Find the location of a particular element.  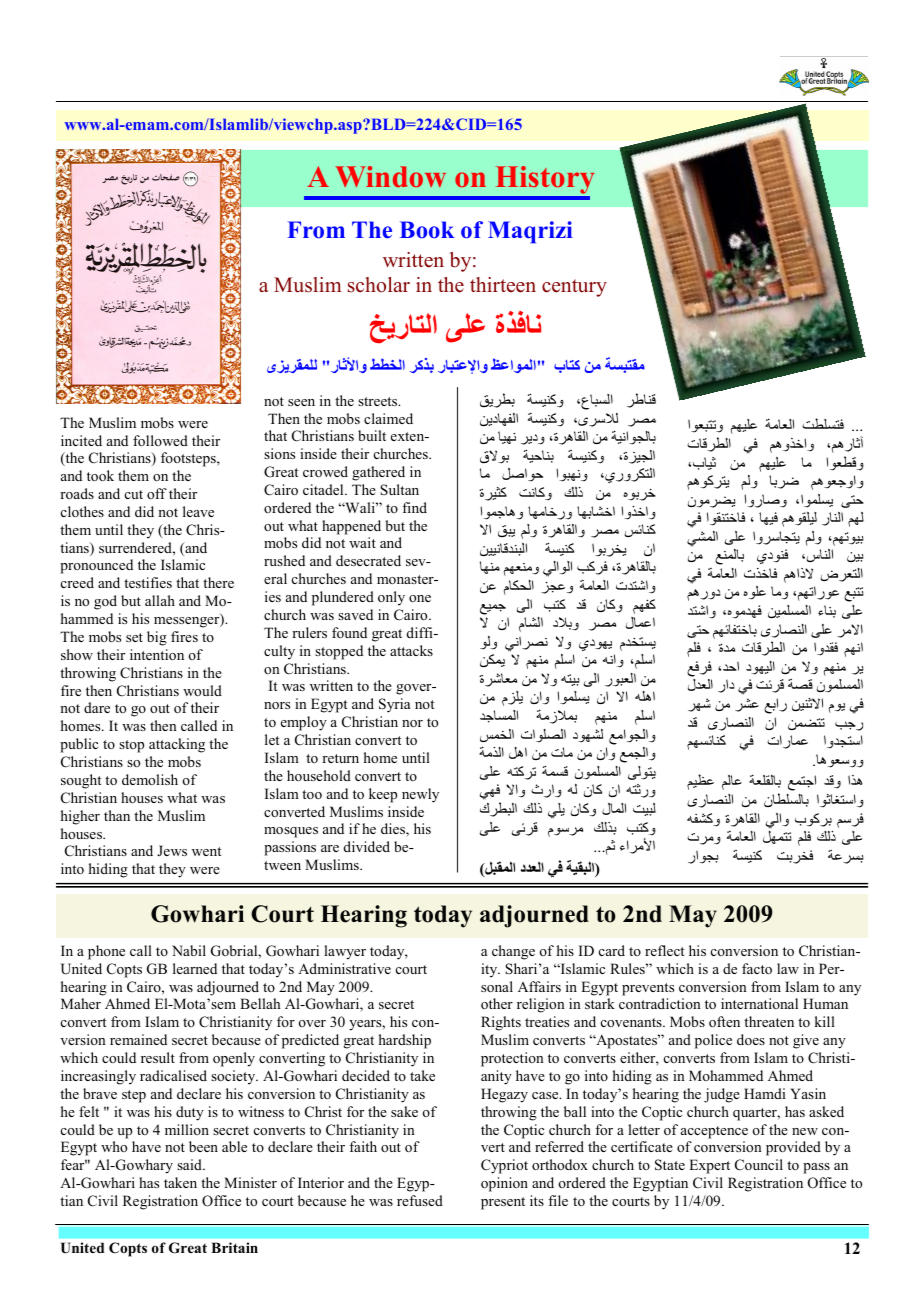

dies is located at coordinates (394, 830).
